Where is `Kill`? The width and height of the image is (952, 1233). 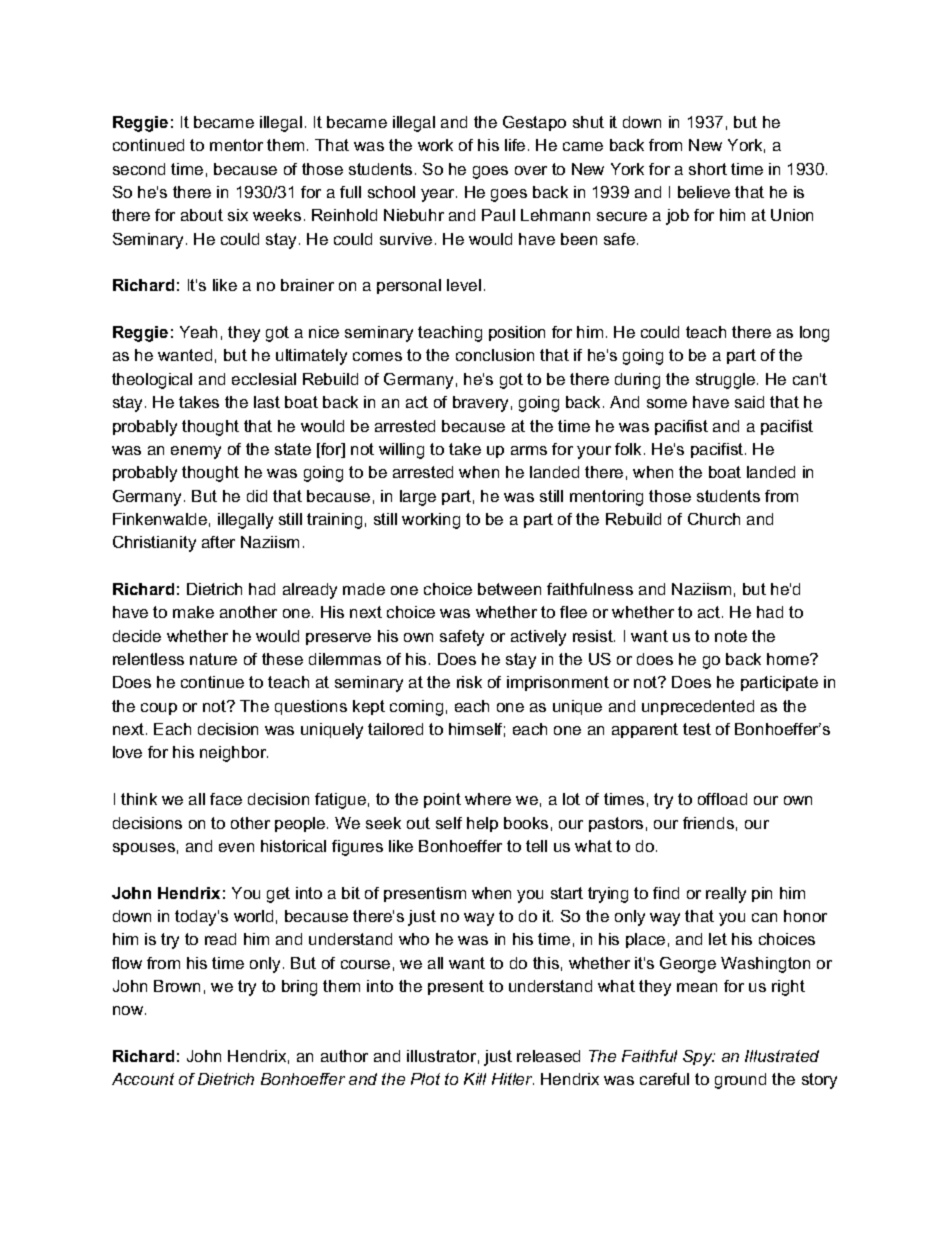
Kill is located at coordinates (475, 1079).
